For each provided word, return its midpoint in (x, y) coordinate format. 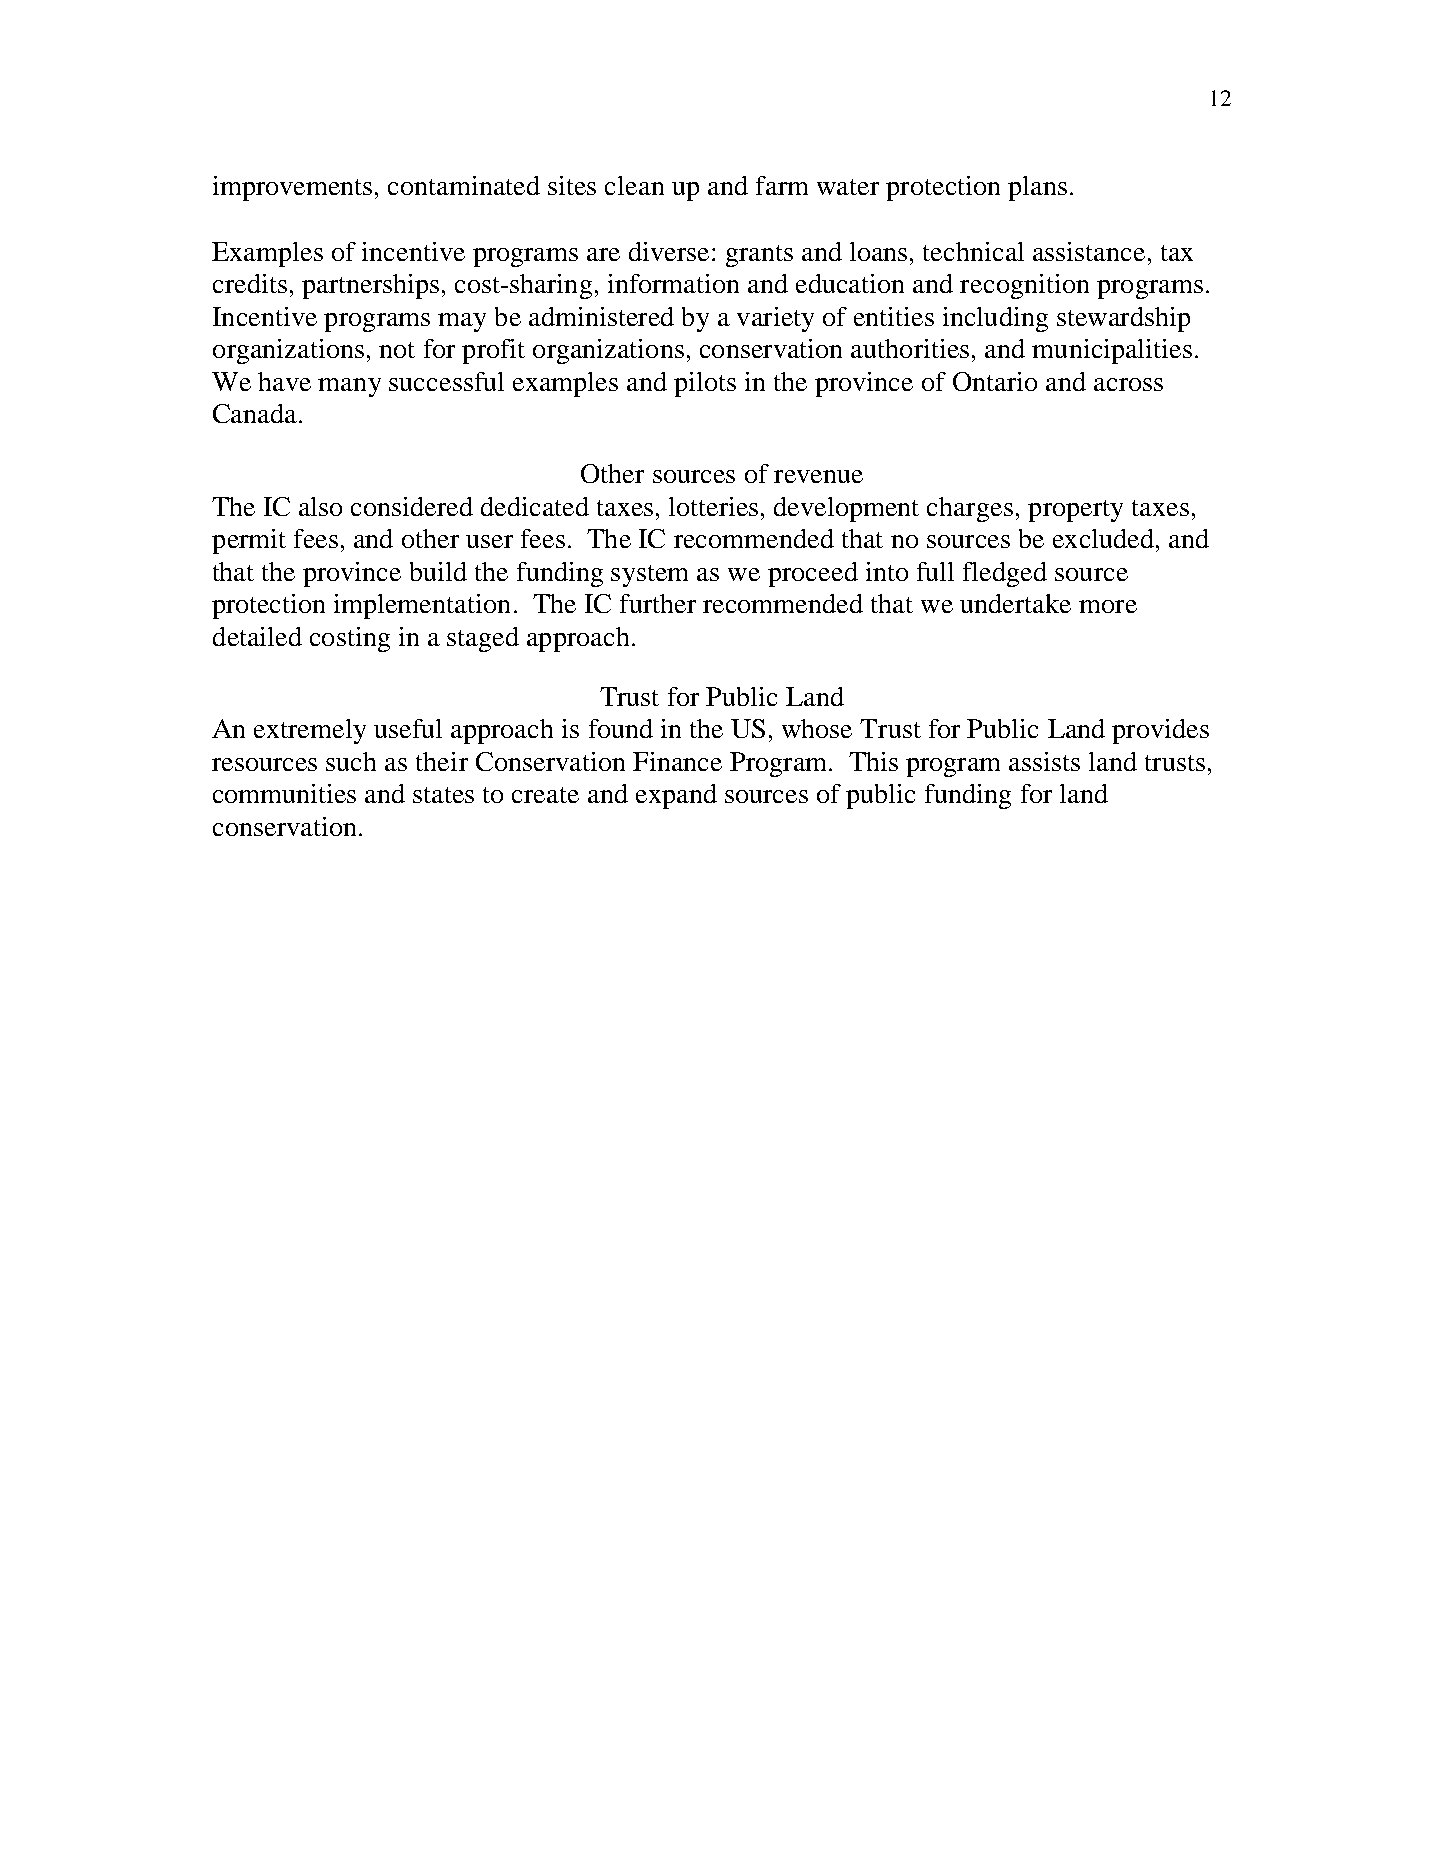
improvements (294, 188)
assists (1044, 761)
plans (1037, 188)
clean (634, 185)
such (351, 761)
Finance (677, 761)
